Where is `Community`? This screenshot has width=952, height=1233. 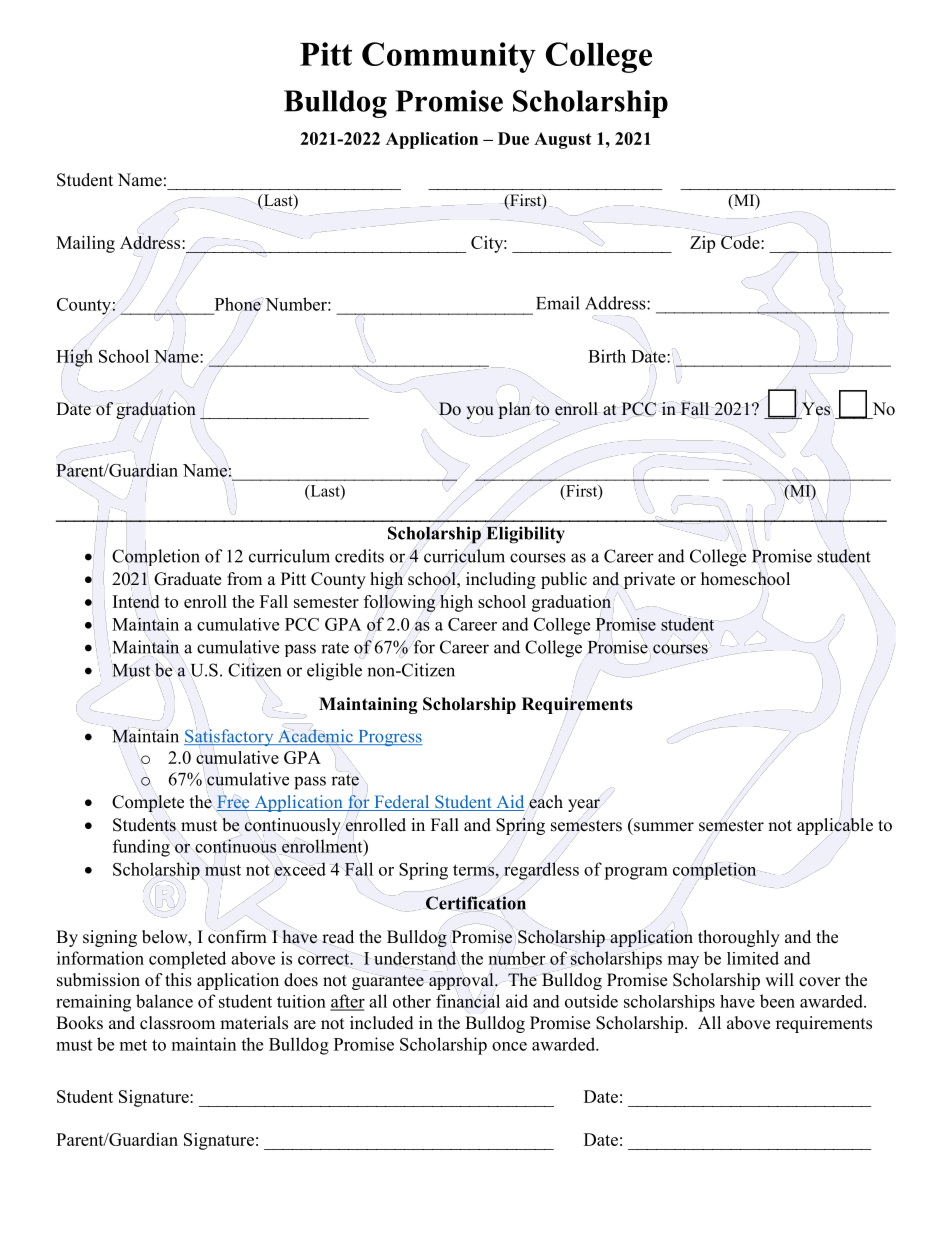 Community is located at coordinates (449, 57).
